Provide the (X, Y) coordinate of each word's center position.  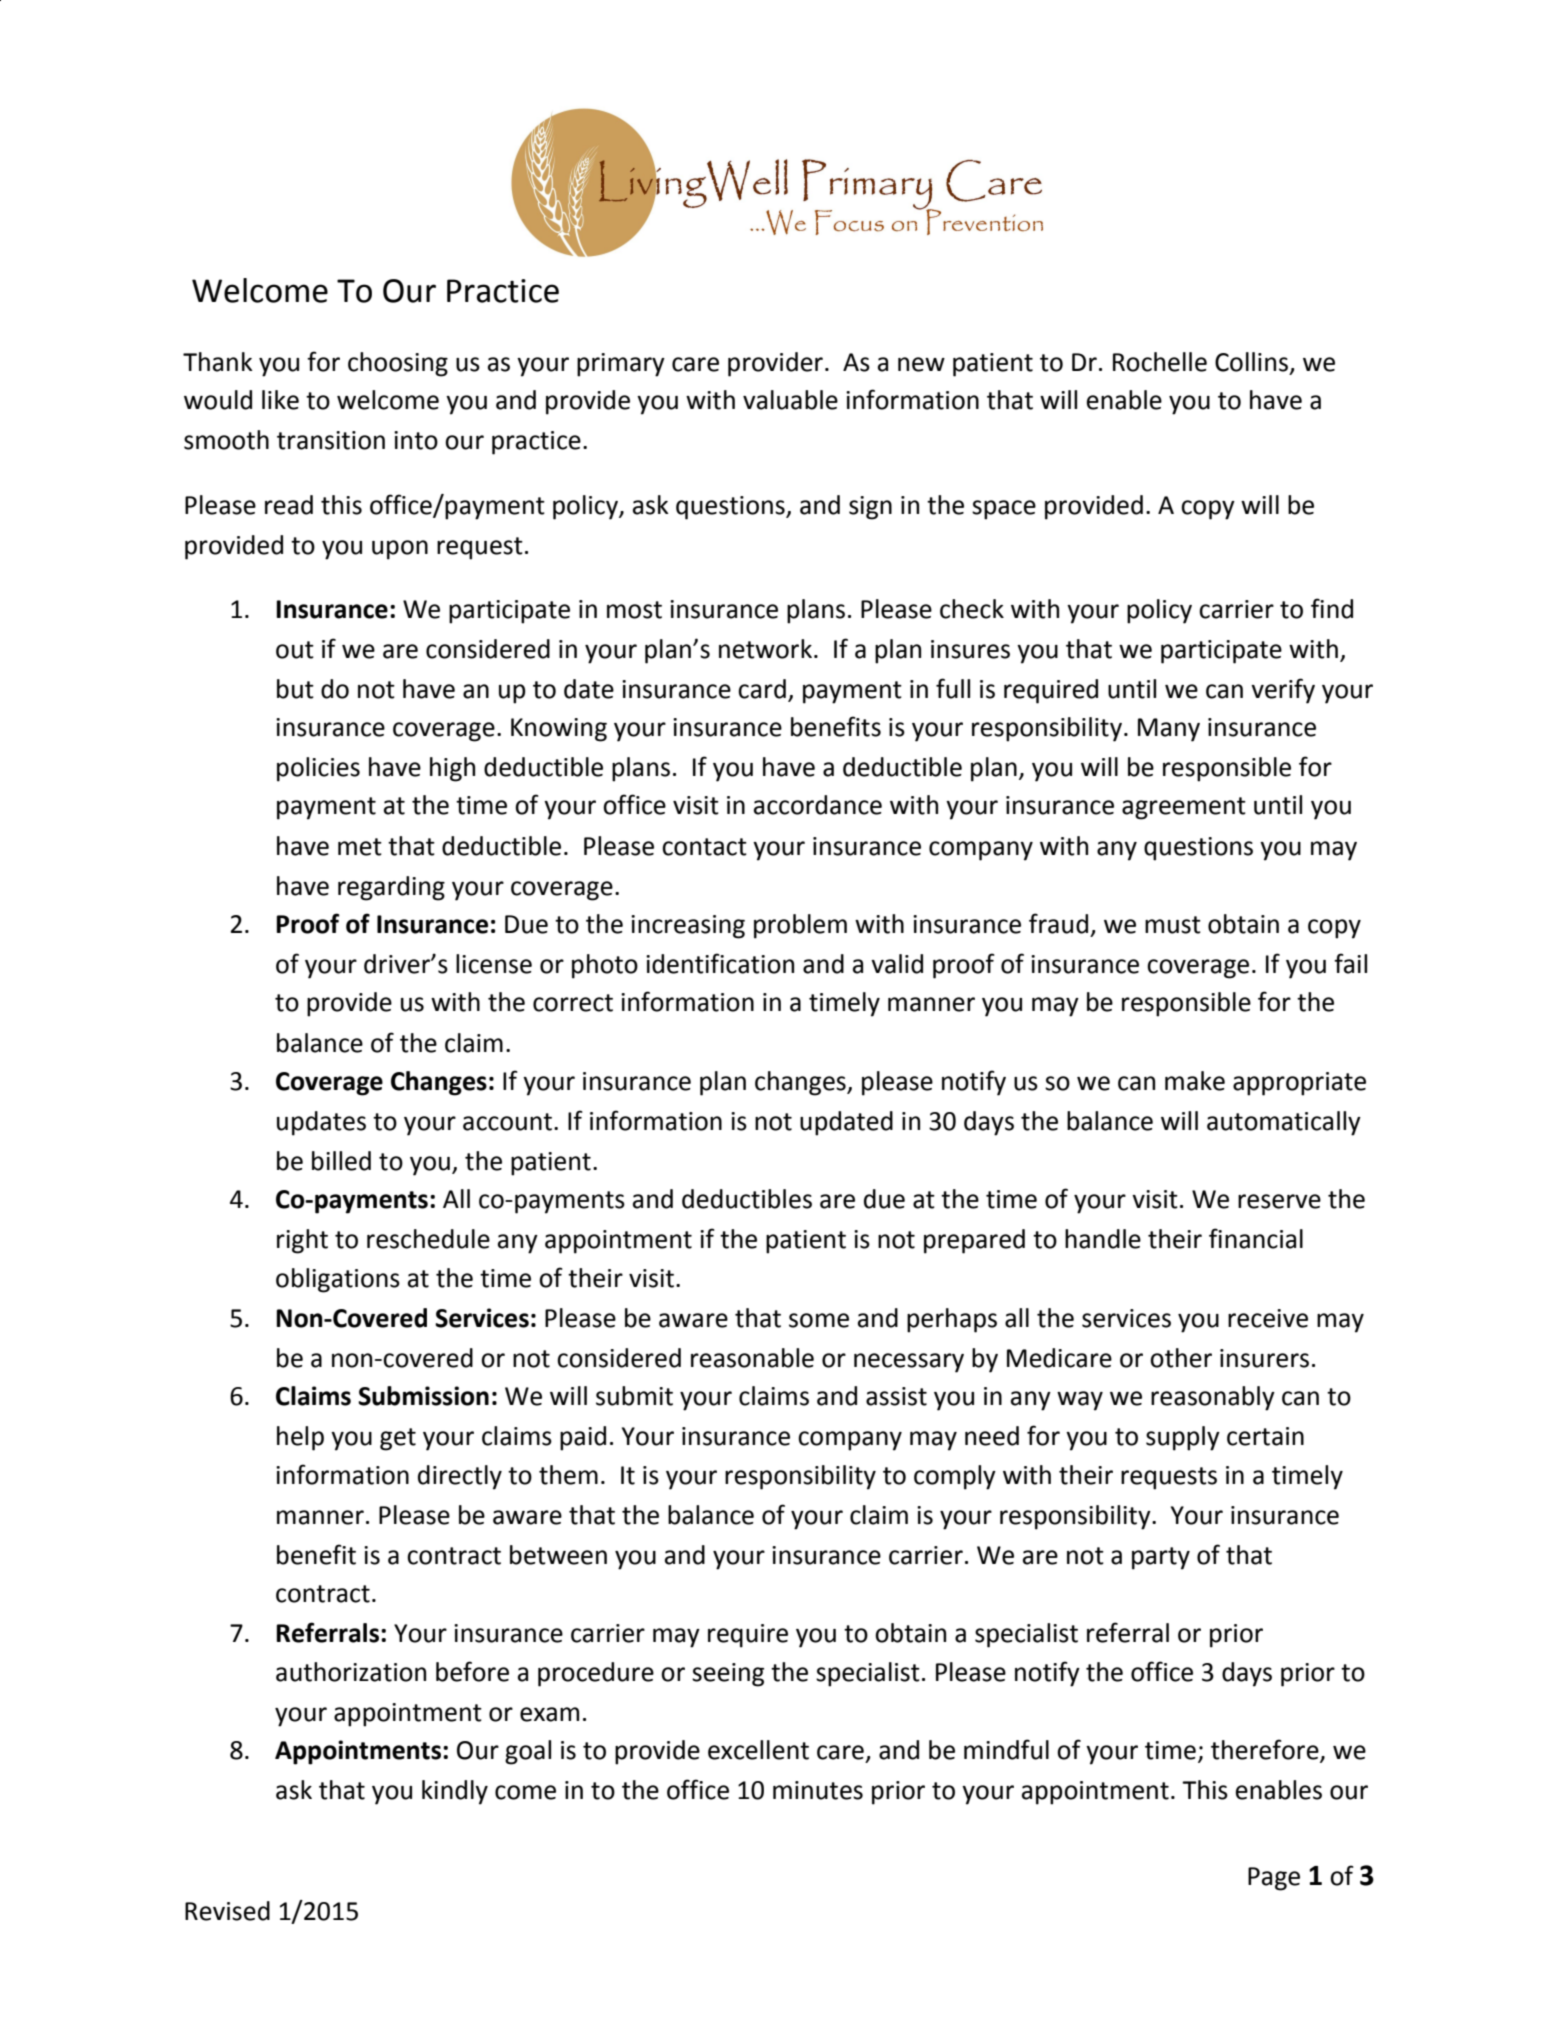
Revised (227, 1911)
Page (1274, 1879)
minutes (818, 1790)
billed (341, 1161)
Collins (1251, 362)
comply (955, 1477)
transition (331, 440)
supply (1183, 1438)
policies (318, 769)
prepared (974, 1241)
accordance (818, 805)
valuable (790, 400)
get (398, 1439)
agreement (1184, 808)
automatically (1284, 1123)
